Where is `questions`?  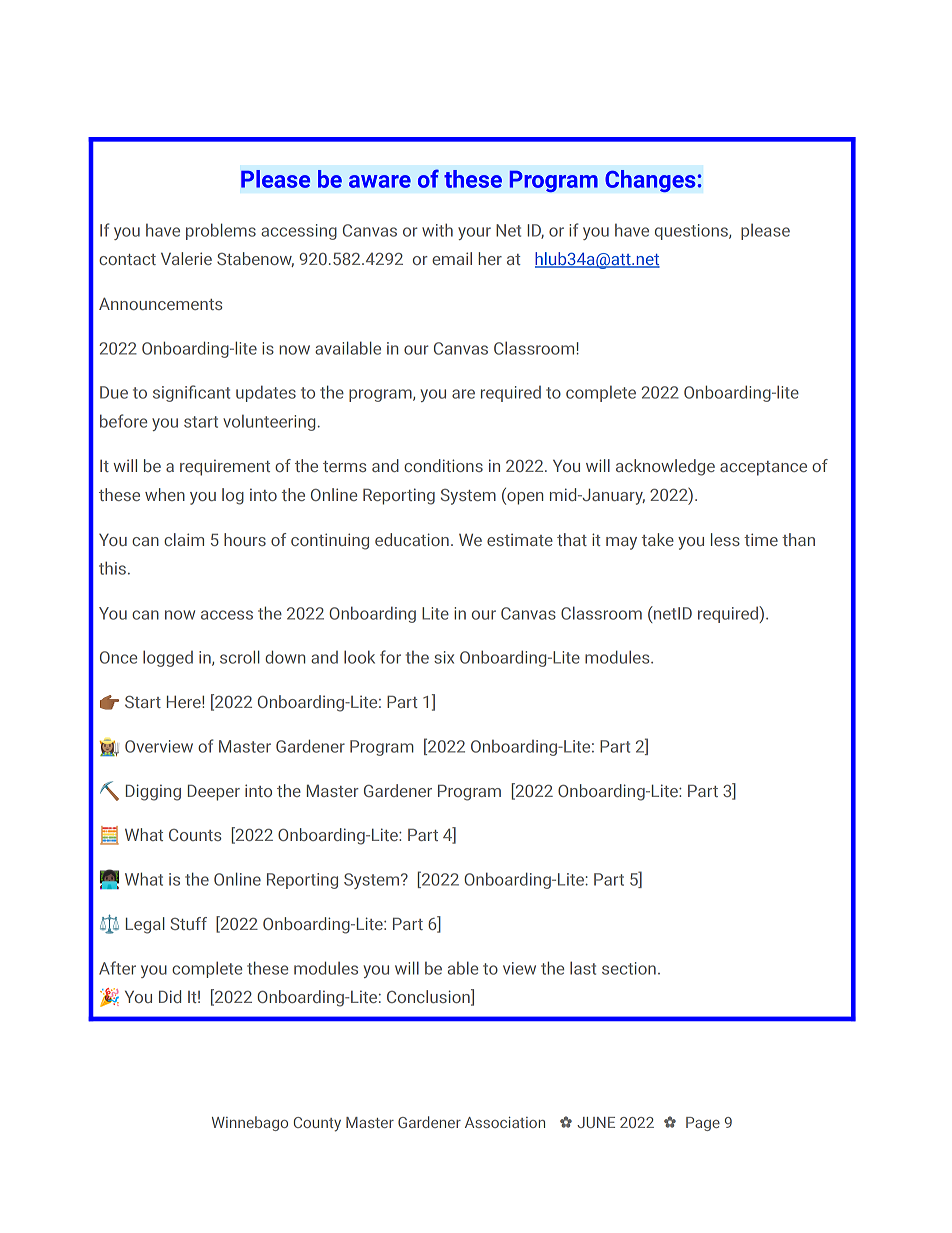
questions is located at coordinates (692, 232).
